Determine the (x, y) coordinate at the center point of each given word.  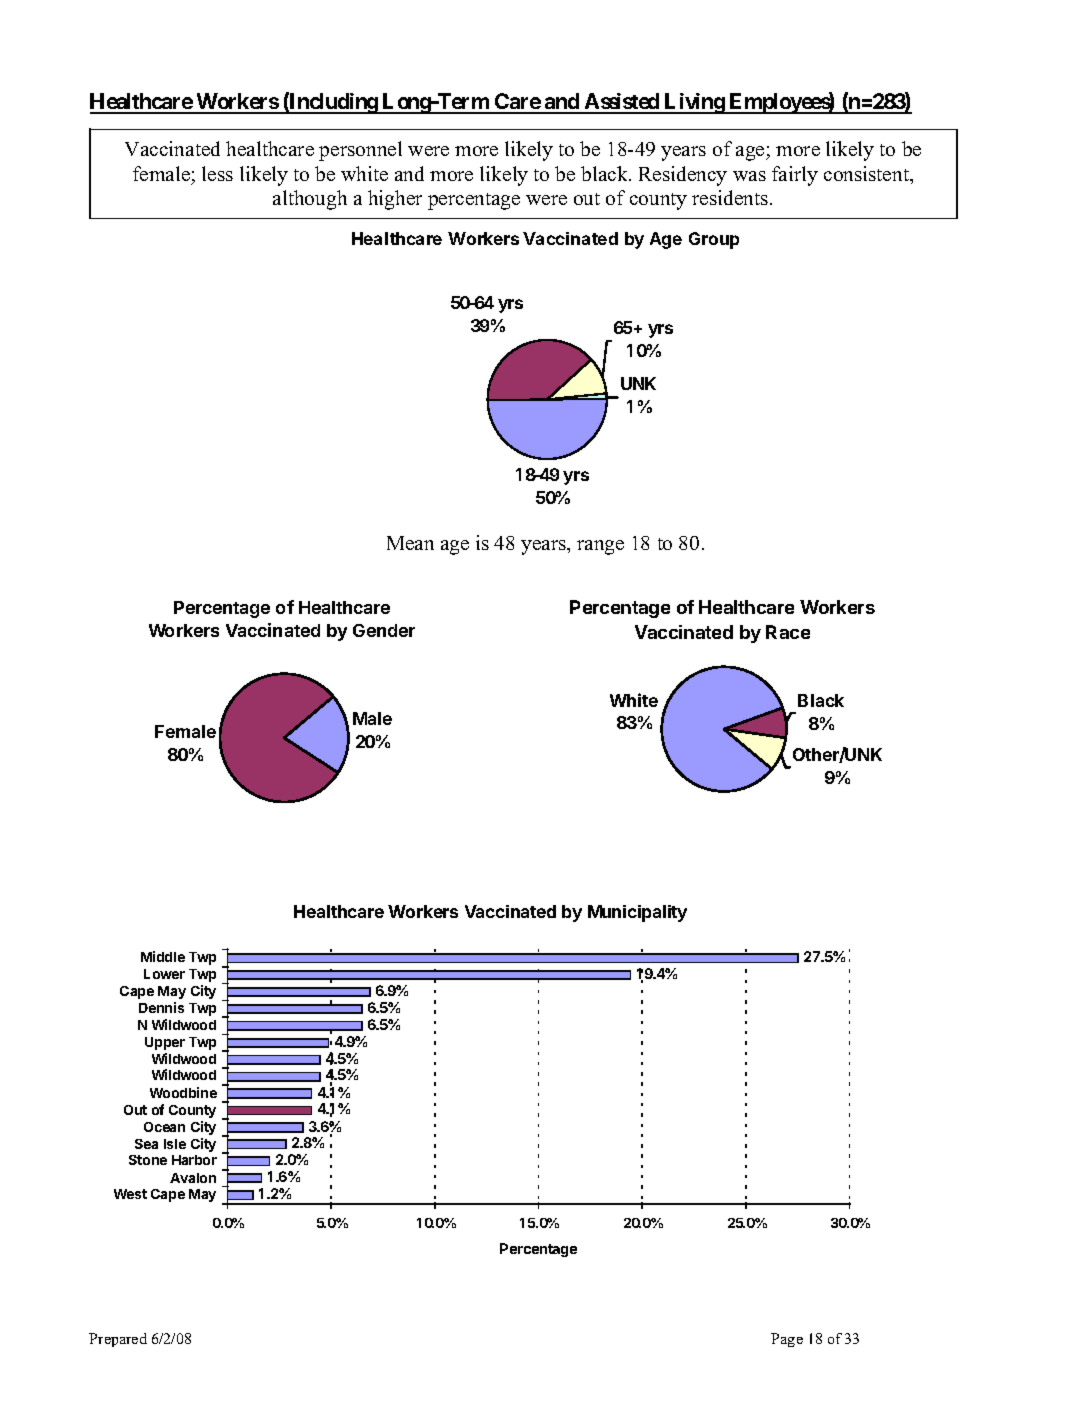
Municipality (637, 913)
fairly (795, 176)
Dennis (161, 1007)
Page (787, 1340)
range (600, 547)
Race (788, 632)
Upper (165, 1043)
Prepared (118, 1340)
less (217, 173)
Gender (384, 630)
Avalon (193, 1178)
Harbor (194, 1160)
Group (714, 240)
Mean (410, 543)
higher (395, 200)
